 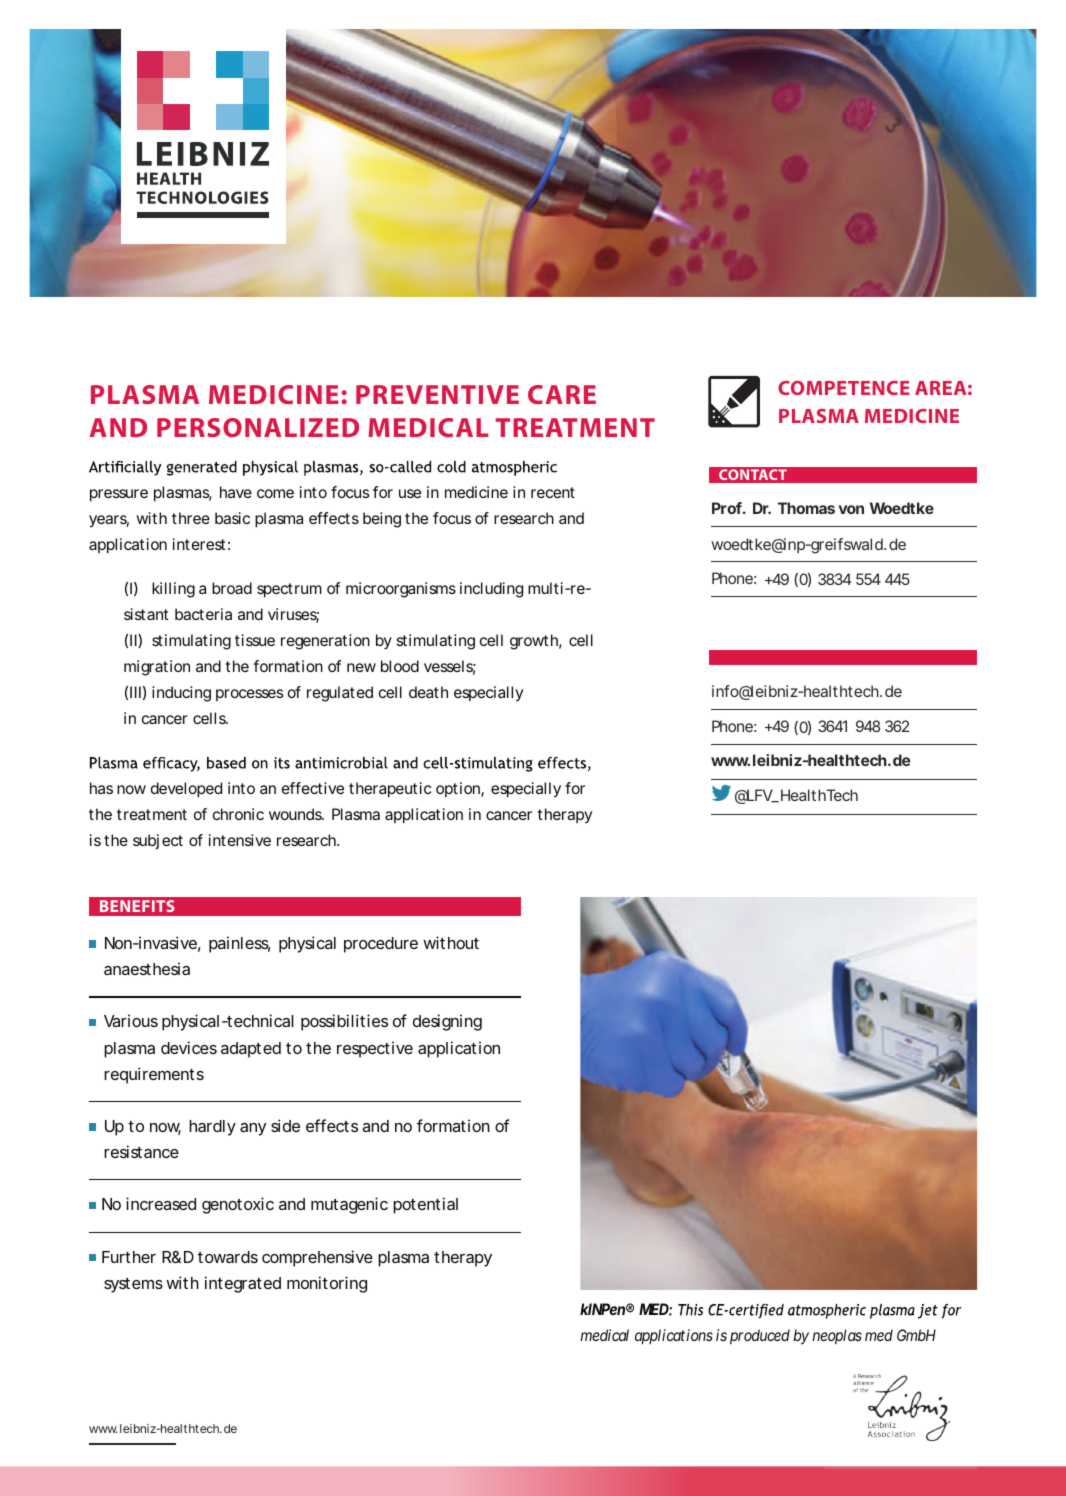 What do you see at coordinates (349, 1205) in the document?
I see `mutagenic` at bounding box center [349, 1205].
